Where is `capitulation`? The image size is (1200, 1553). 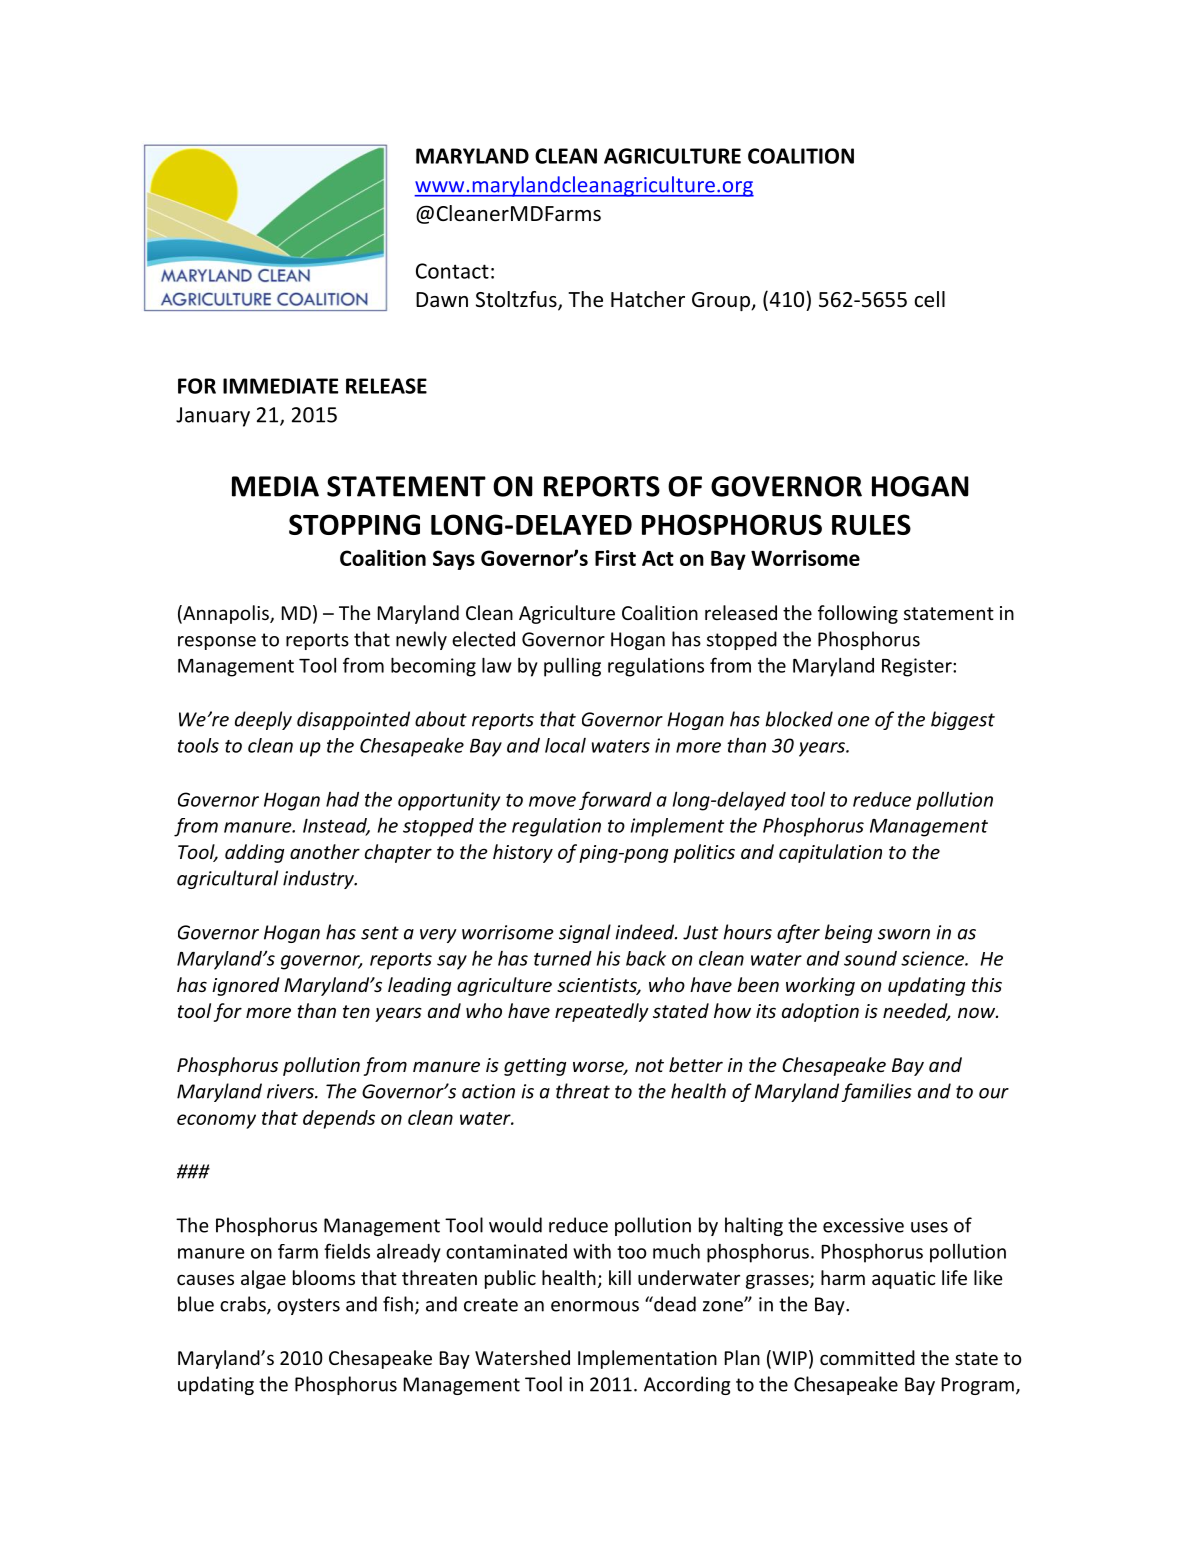
capitulation is located at coordinates (830, 853).
